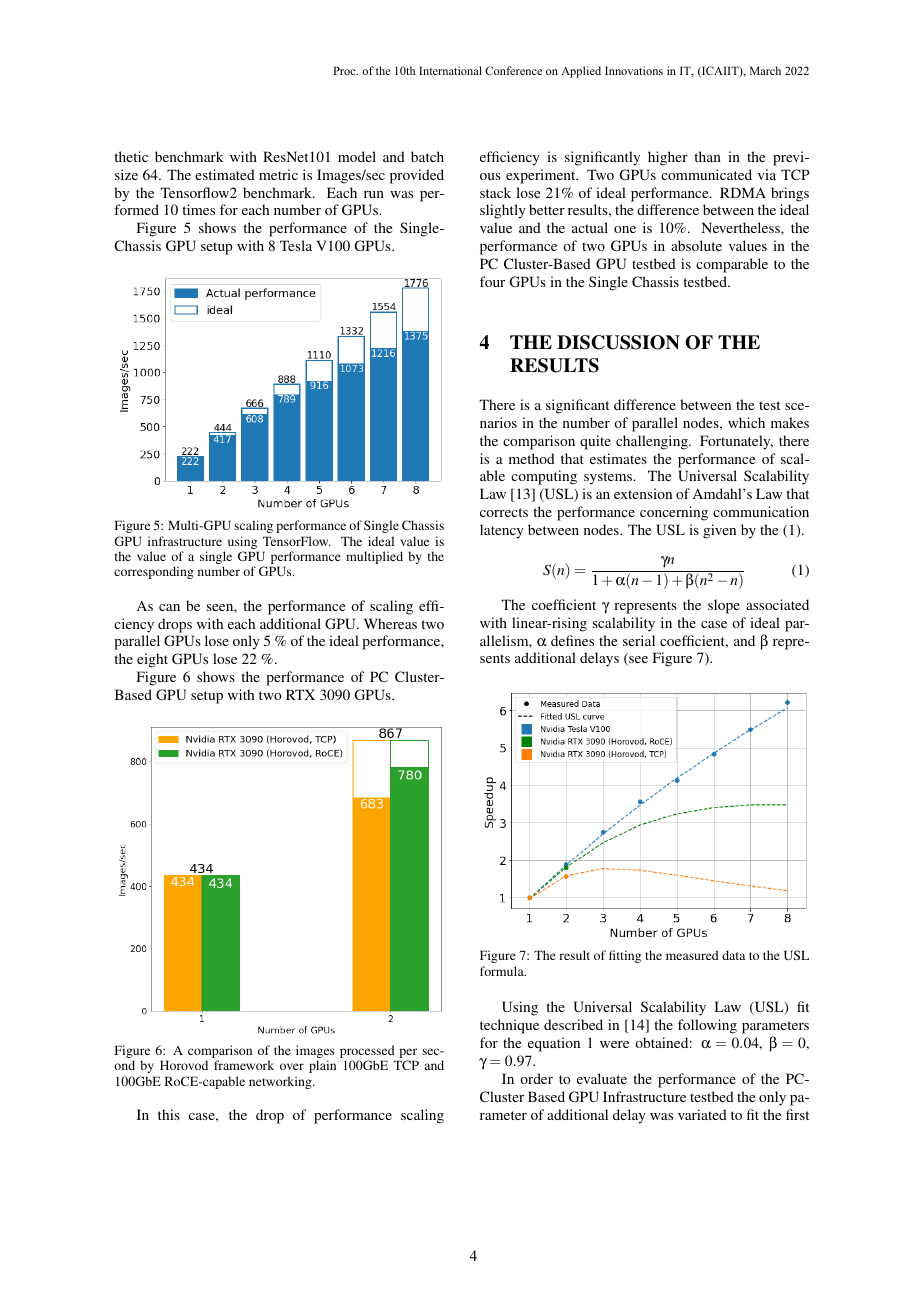 The width and height of the document is (924, 1308). Describe the element at coordinates (450, 70) in the document. I see `International` at that location.
